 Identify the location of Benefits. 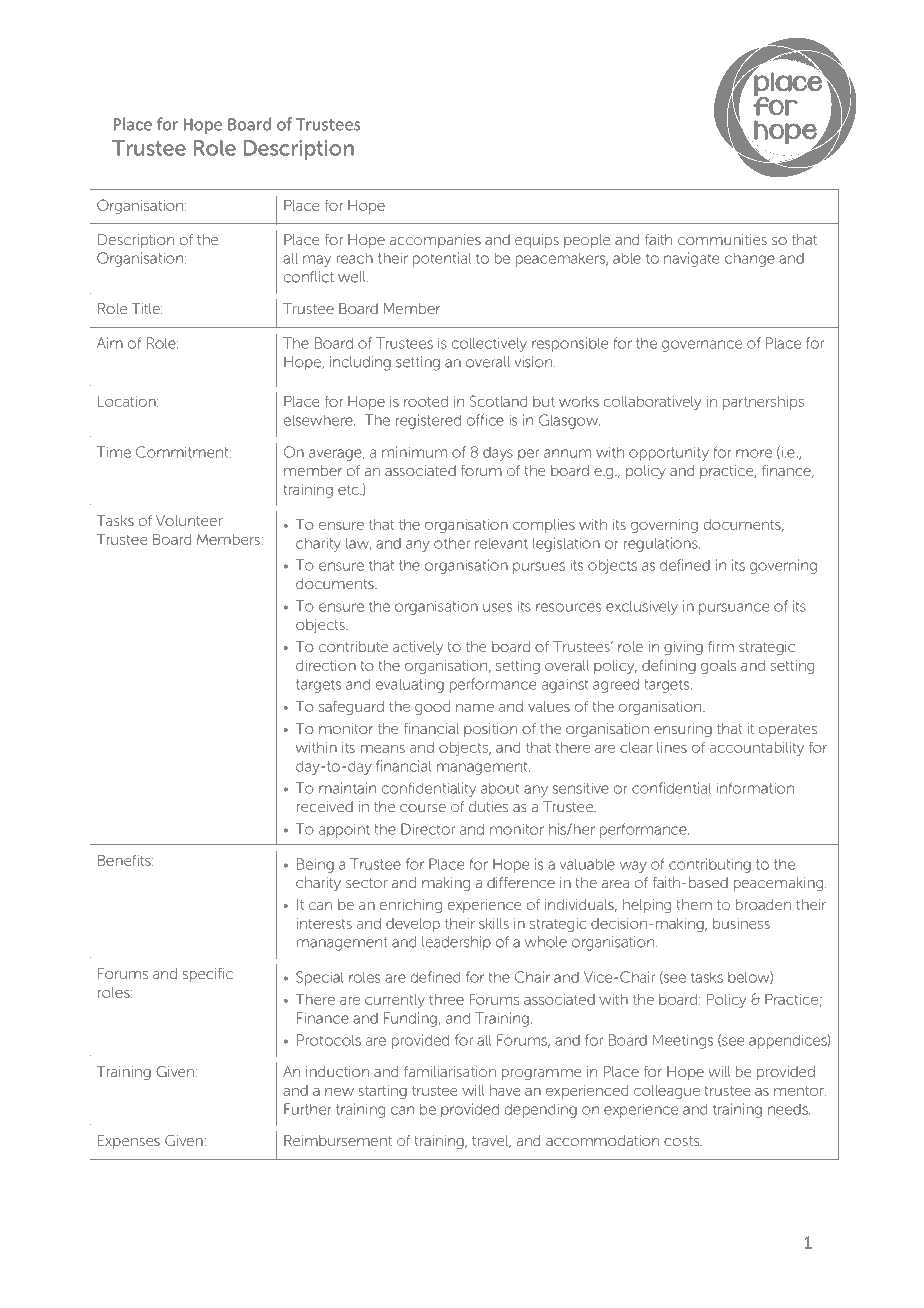
(125, 860).
